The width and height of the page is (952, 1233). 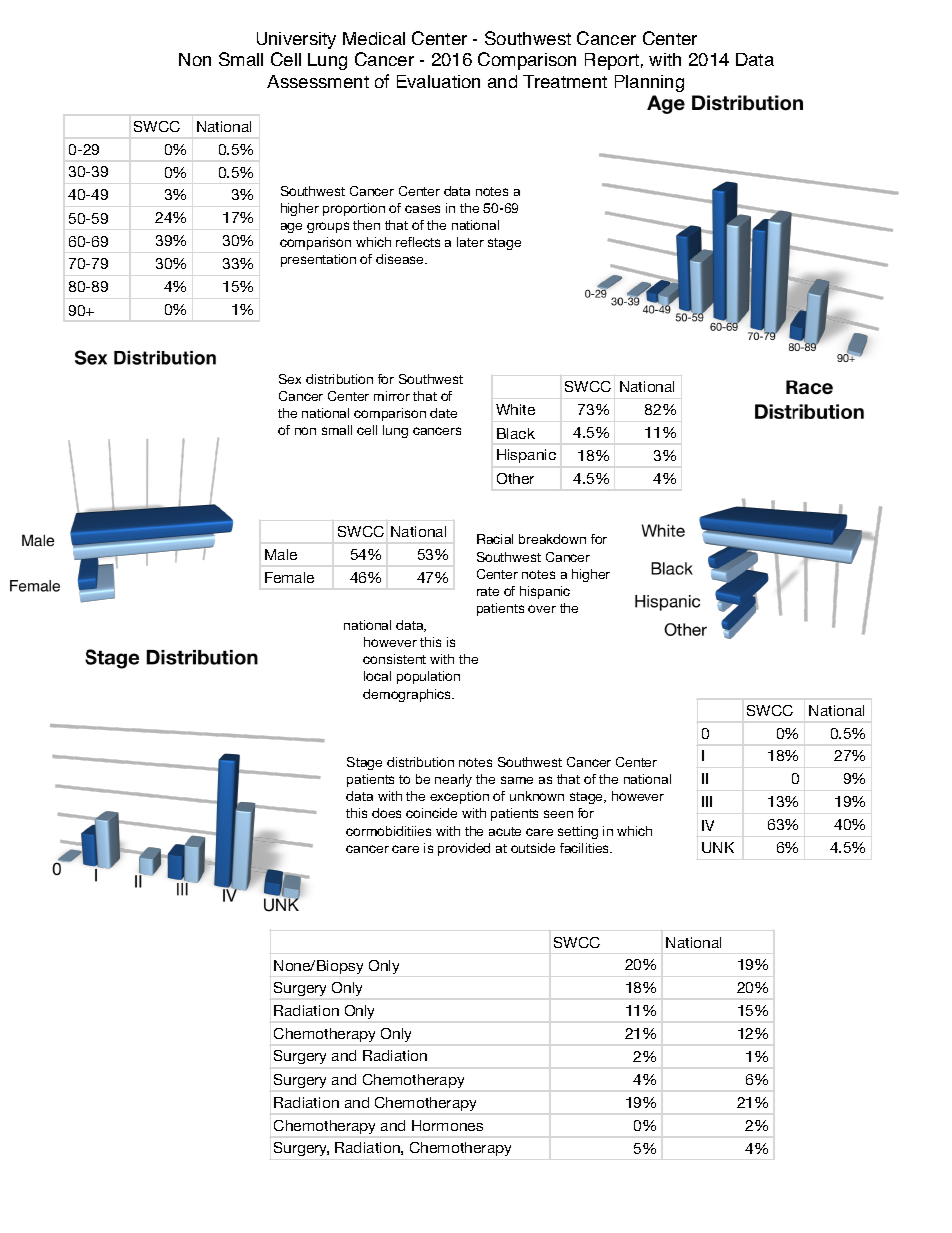 What do you see at coordinates (290, 379) in the page?
I see `Sex` at bounding box center [290, 379].
